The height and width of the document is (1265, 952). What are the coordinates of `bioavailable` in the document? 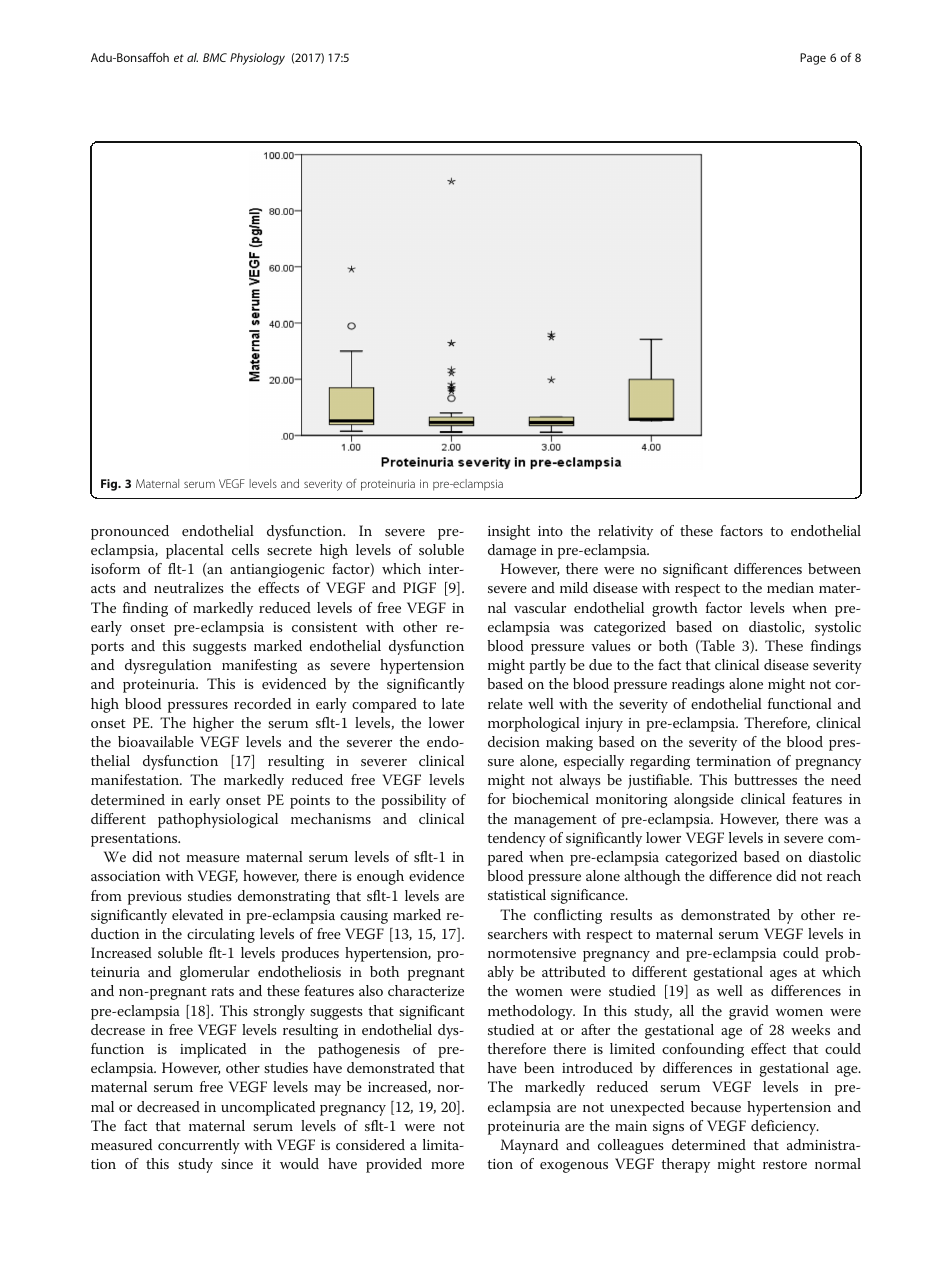 It's located at (156, 741).
